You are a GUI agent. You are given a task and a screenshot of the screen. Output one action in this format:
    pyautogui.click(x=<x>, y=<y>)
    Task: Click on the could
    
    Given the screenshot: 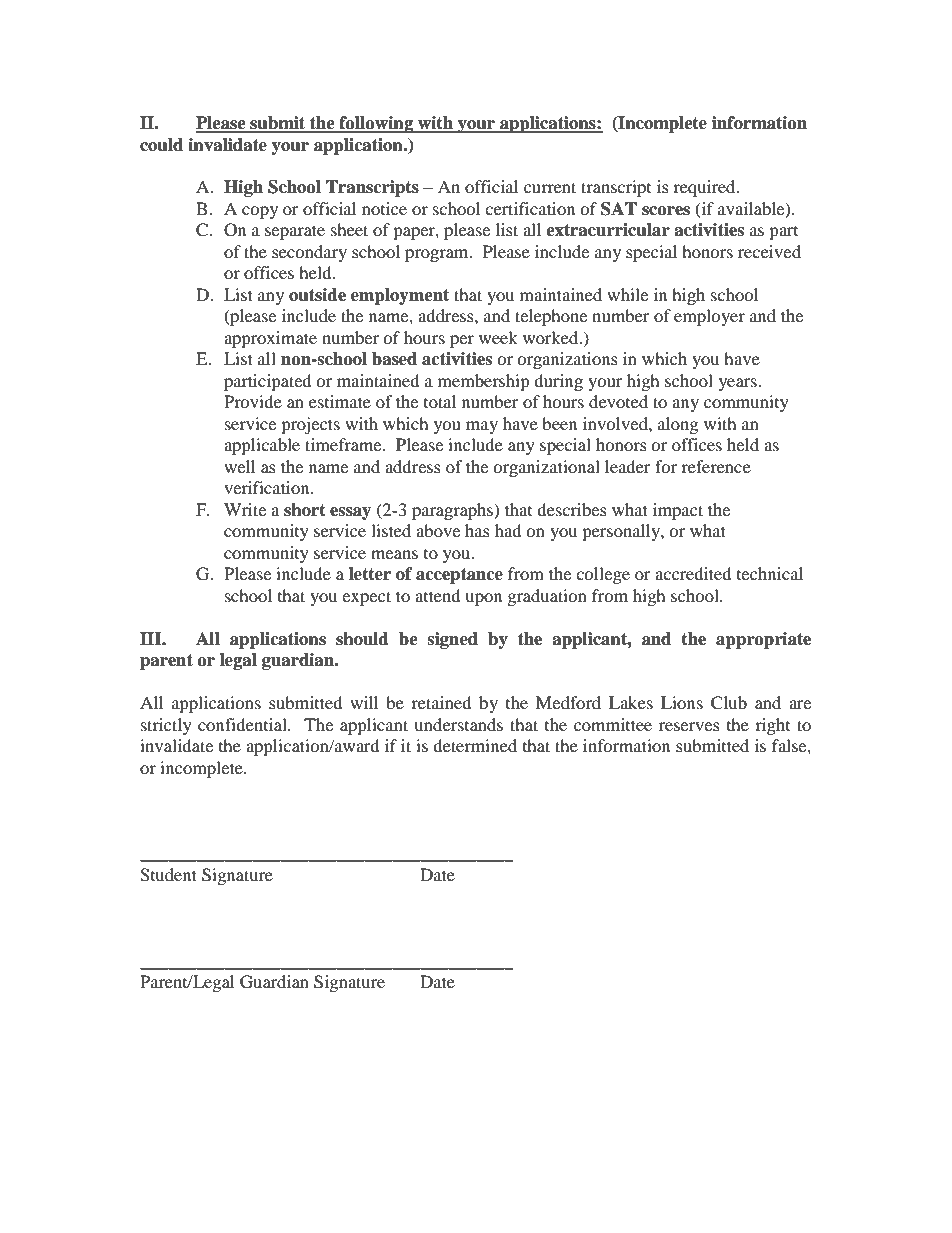 What is the action you would take?
    pyautogui.click(x=161, y=145)
